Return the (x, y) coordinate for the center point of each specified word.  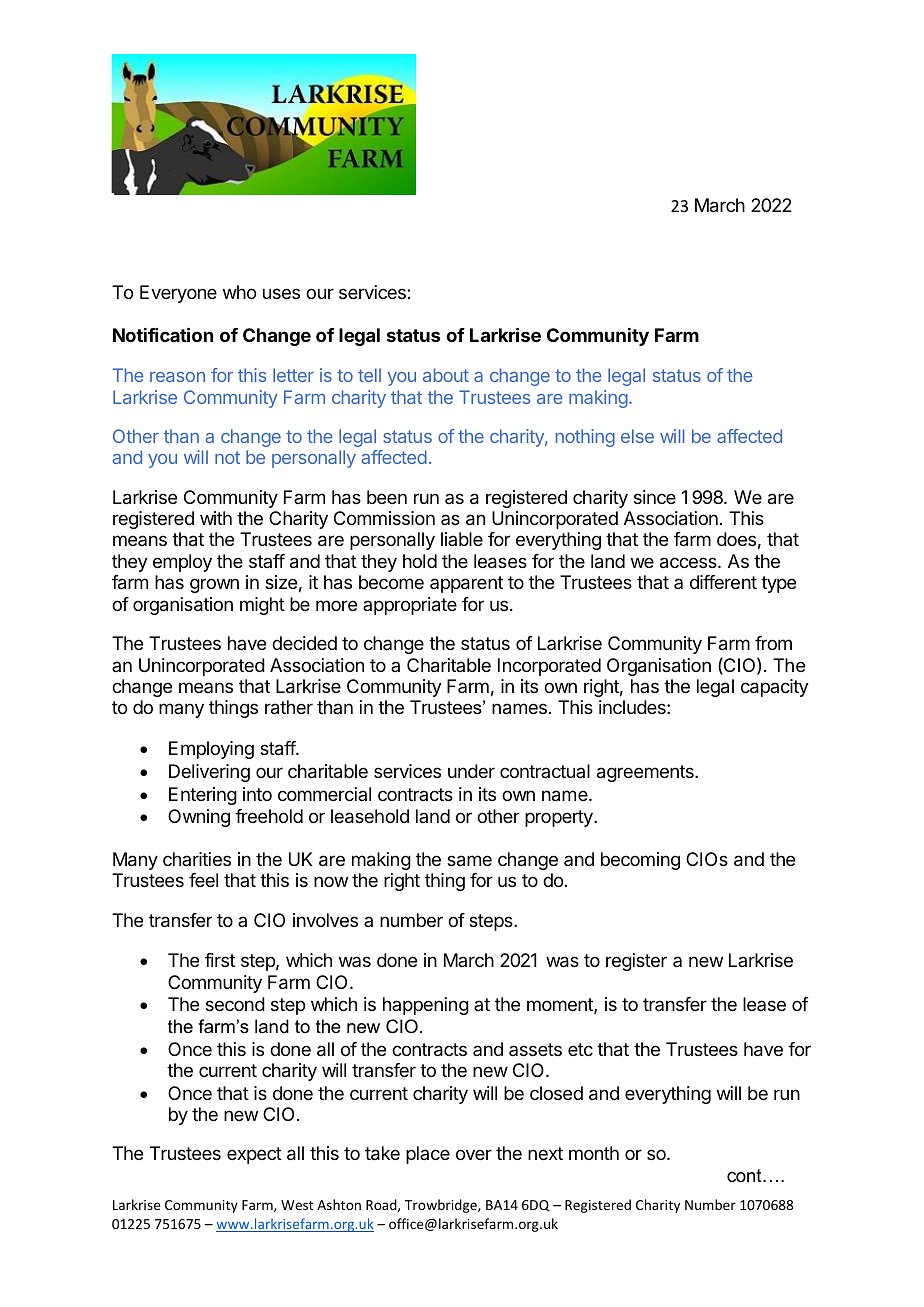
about (446, 375)
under (471, 771)
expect (254, 1155)
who (239, 292)
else (637, 436)
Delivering (209, 773)
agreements (646, 773)
